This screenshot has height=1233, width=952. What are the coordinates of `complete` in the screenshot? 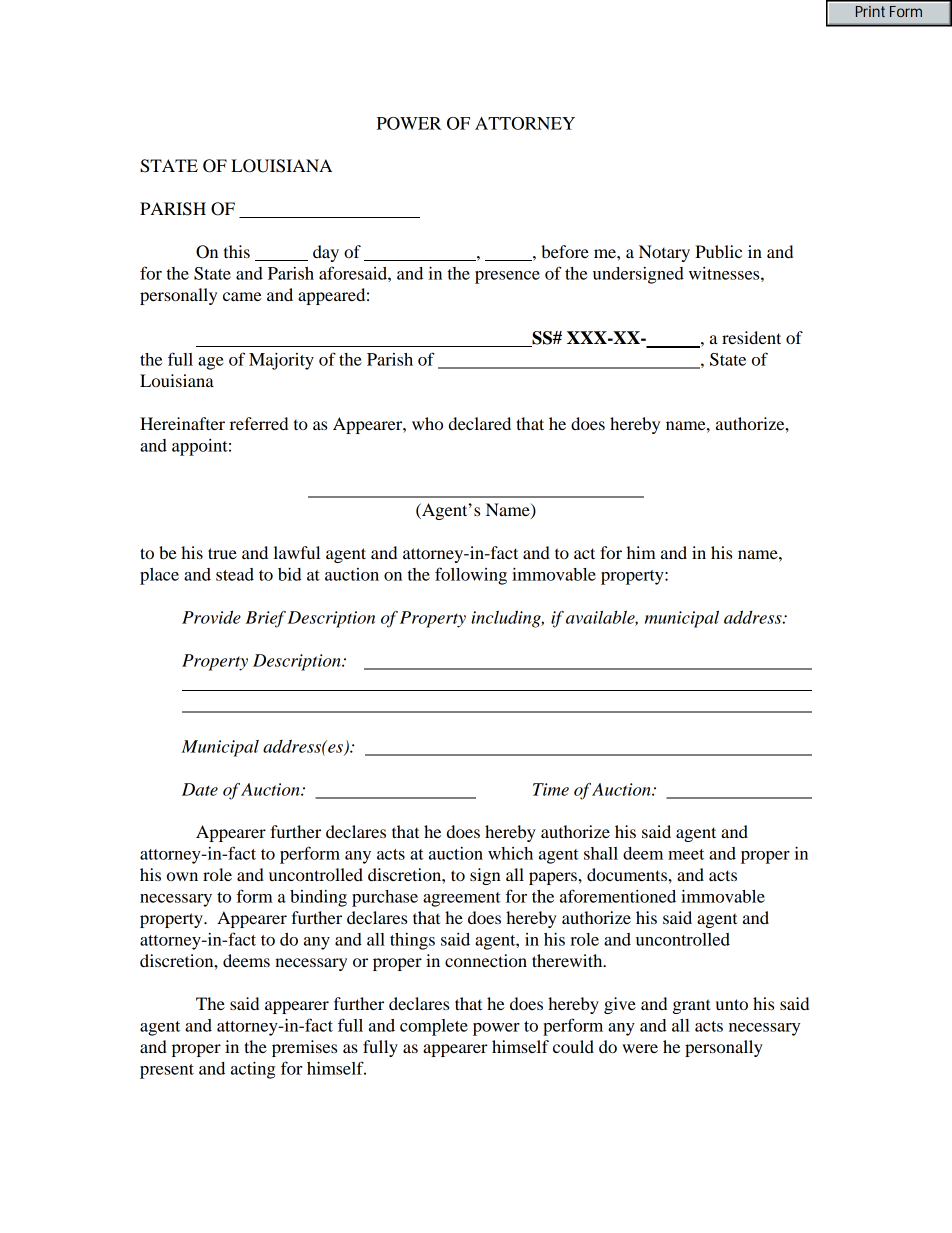 It's located at (434, 1027).
